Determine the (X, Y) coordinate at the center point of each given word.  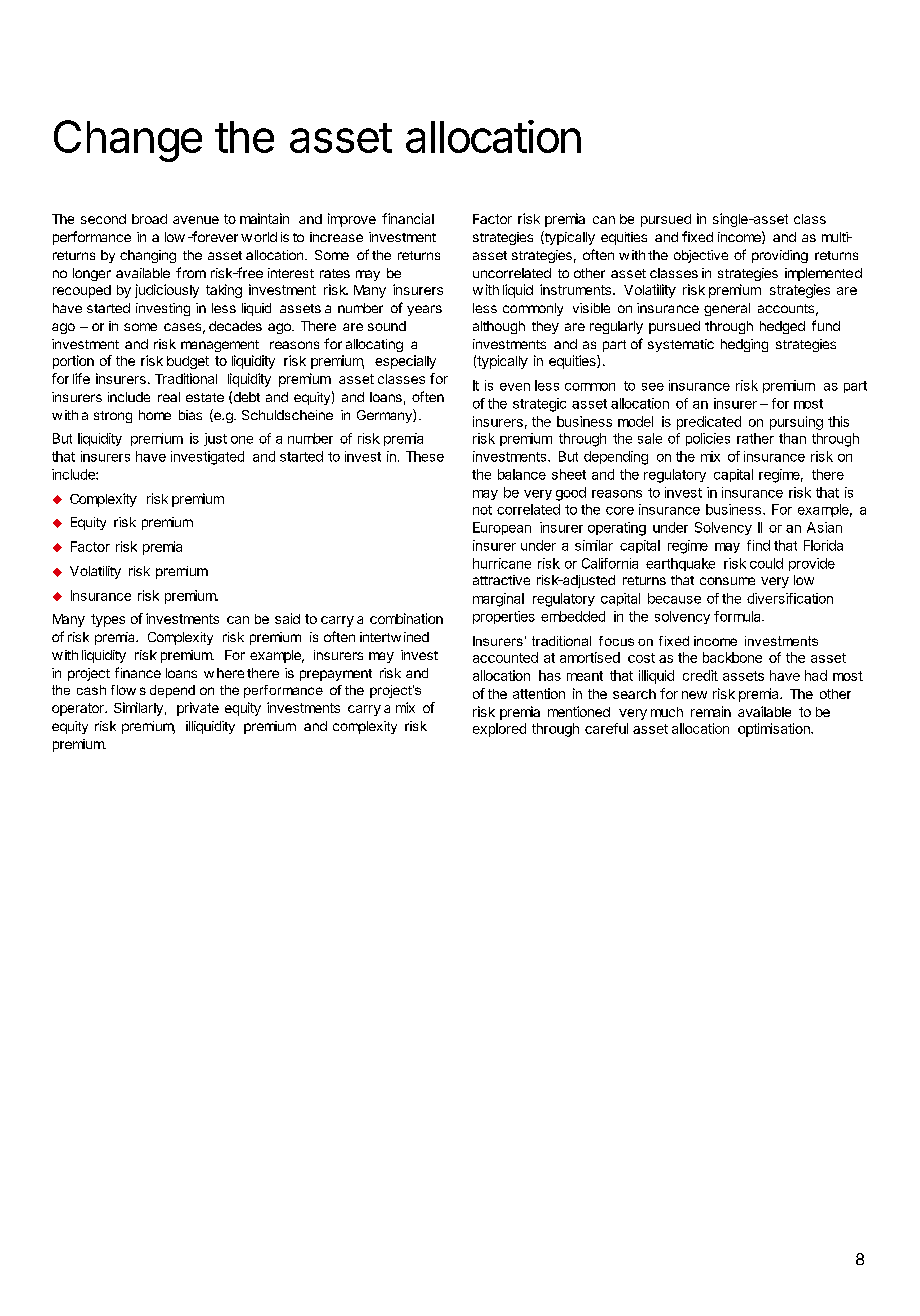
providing (780, 256)
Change (128, 141)
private (198, 709)
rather (755, 438)
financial (408, 218)
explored (499, 730)
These (425, 456)
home (155, 415)
